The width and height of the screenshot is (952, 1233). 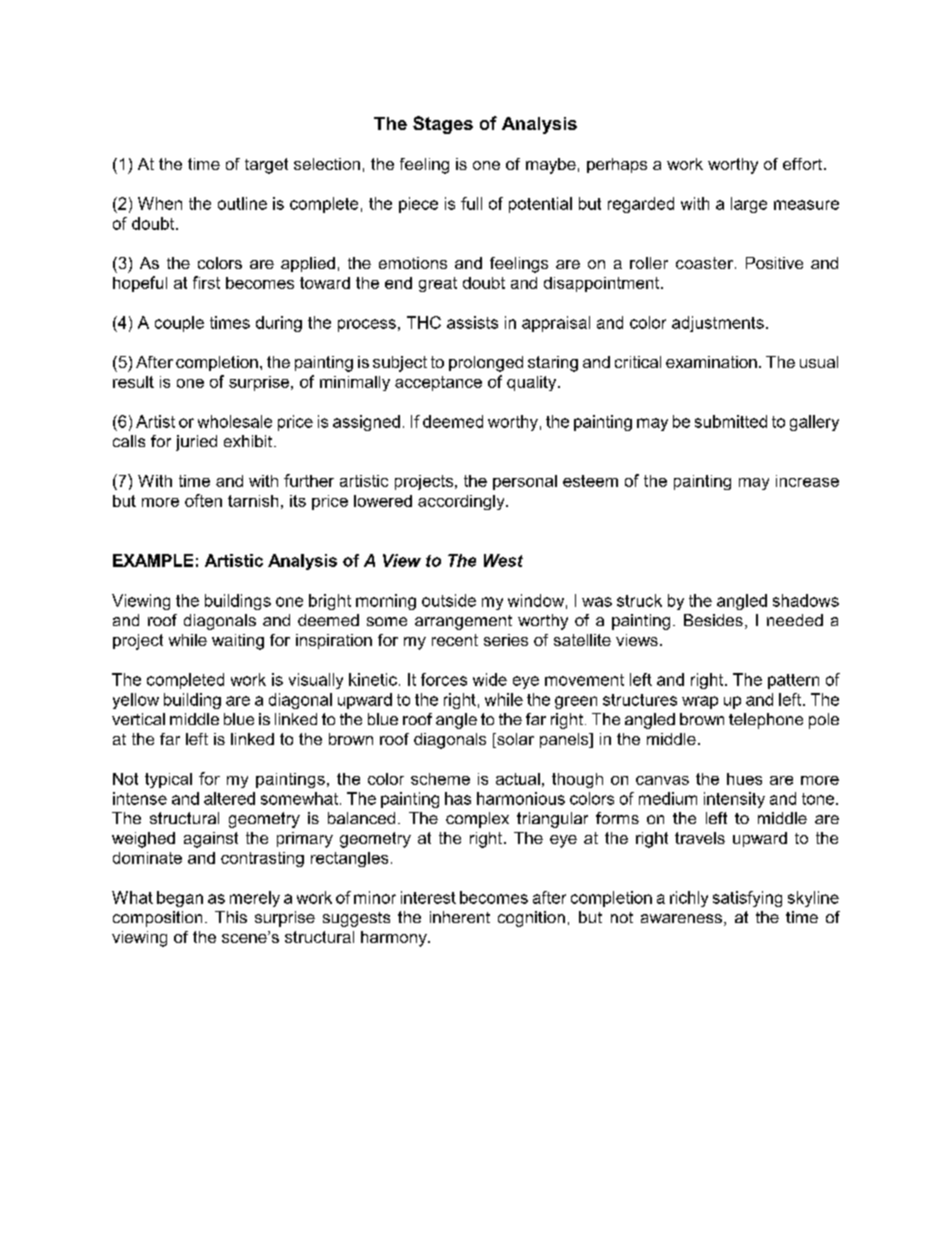 What do you see at coordinates (747, 899) in the screenshot?
I see `satisfying` at bounding box center [747, 899].
